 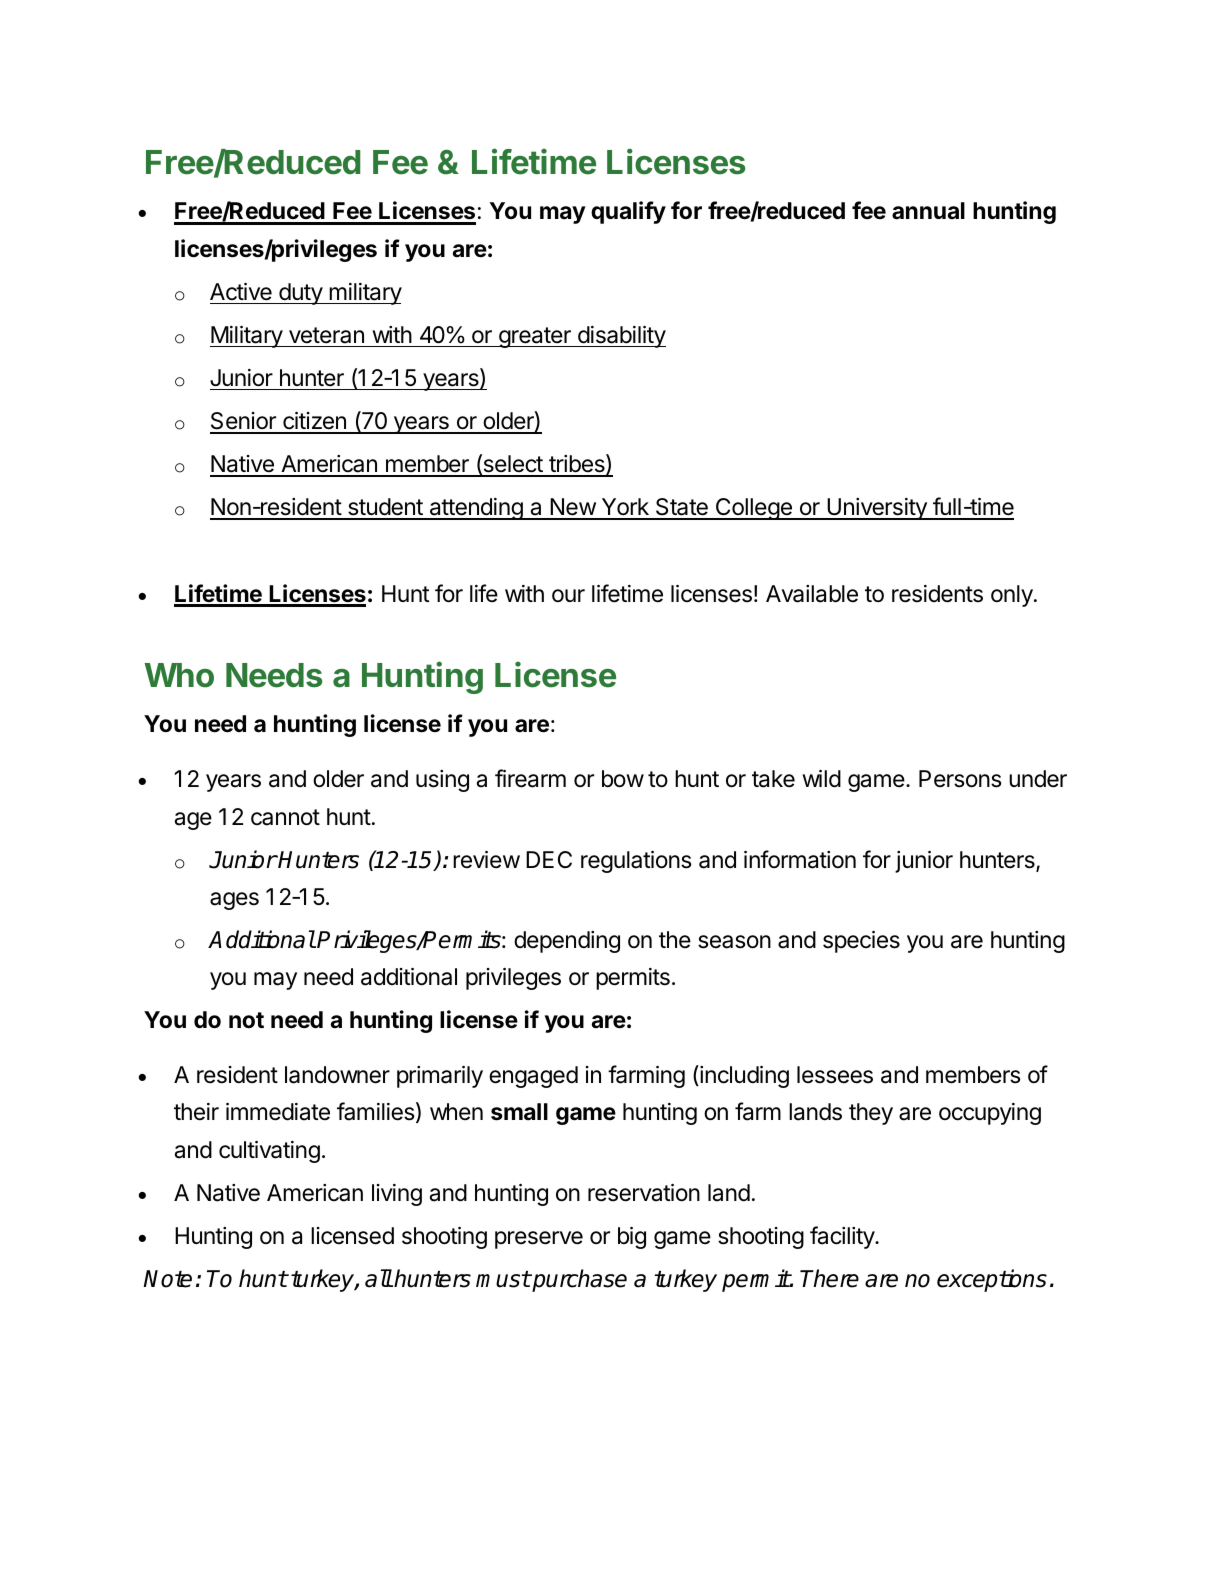 What do you see at coordinates (928, 211) in the screenshot?
I see `annual` at bounding box center [928, 211].
